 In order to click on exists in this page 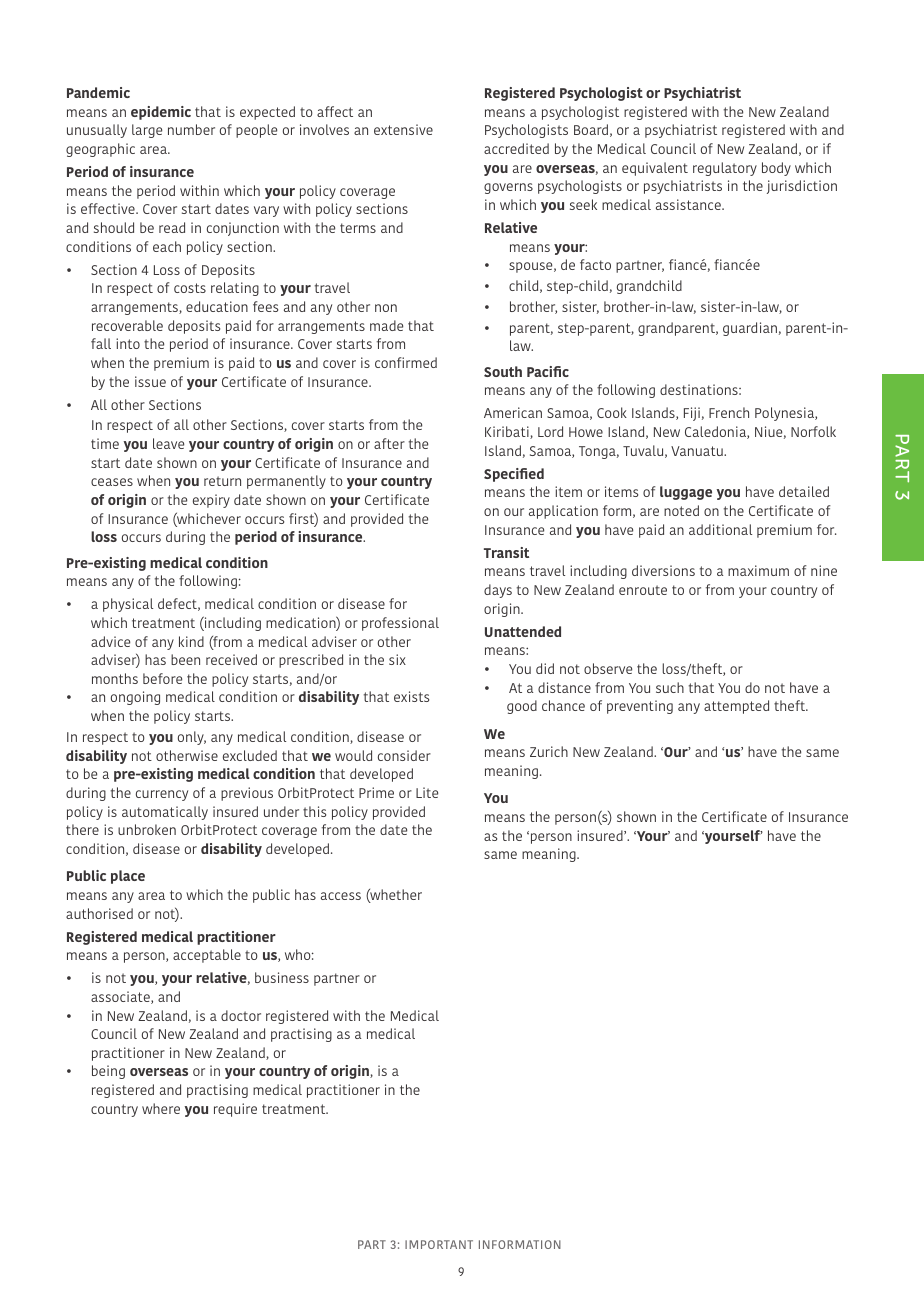, I will do `click(411, 696)`.
